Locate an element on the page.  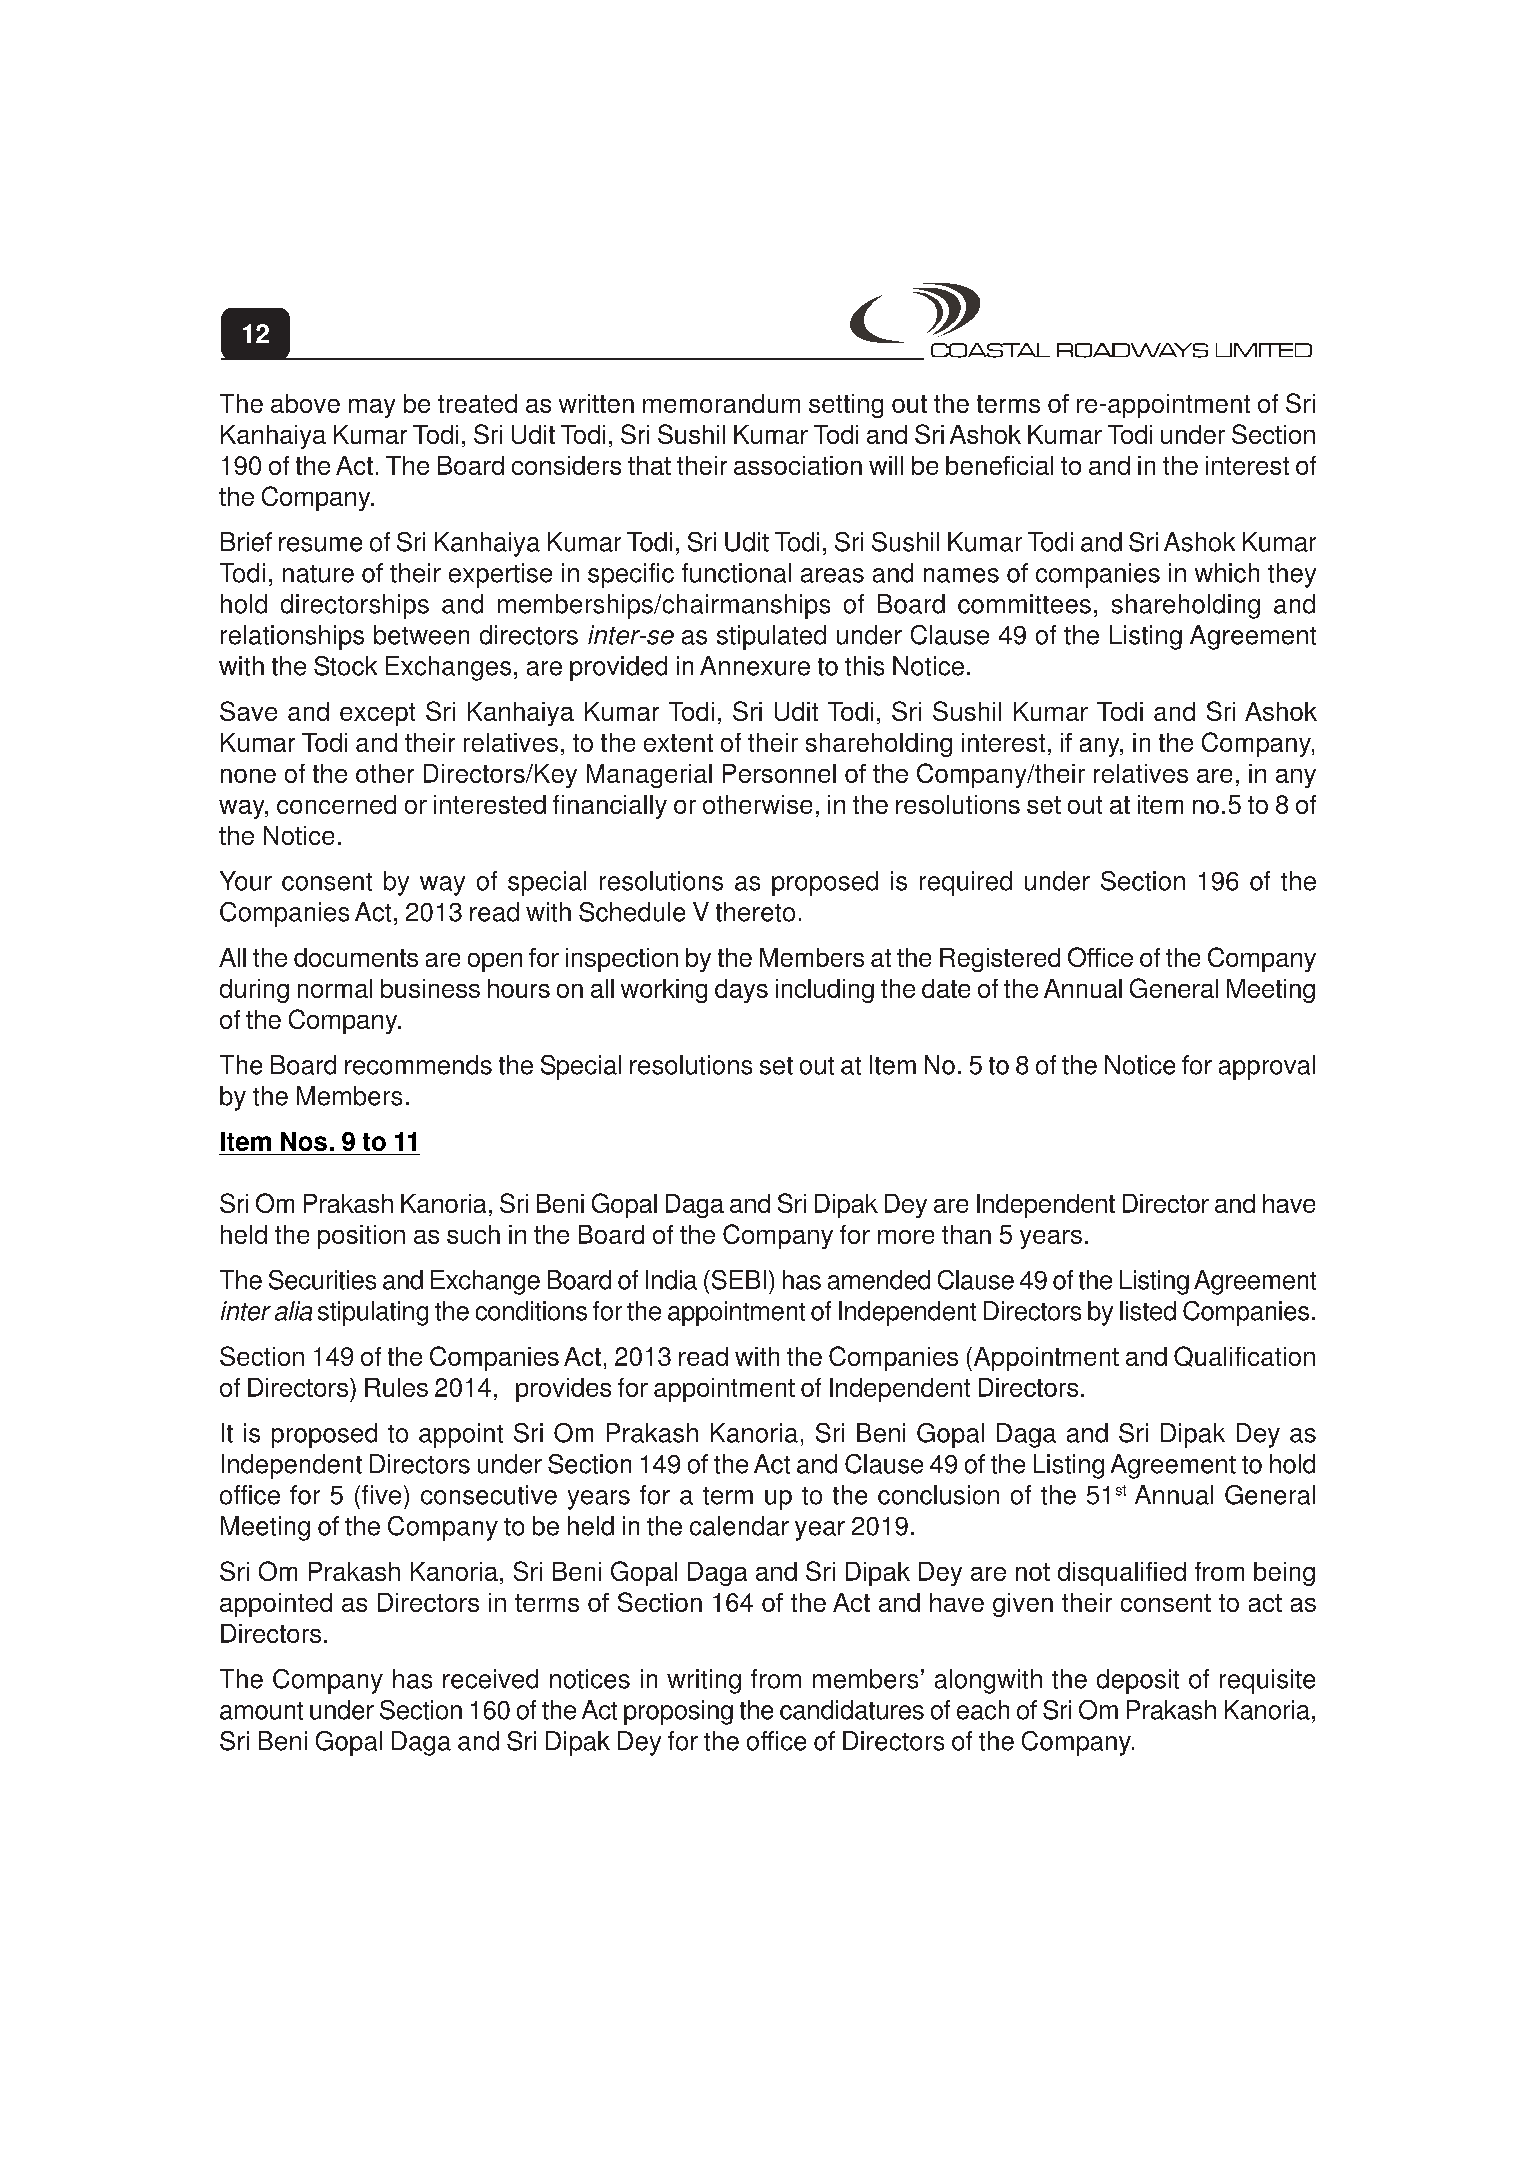
conclusion is located at coordinates (938, 1495).
